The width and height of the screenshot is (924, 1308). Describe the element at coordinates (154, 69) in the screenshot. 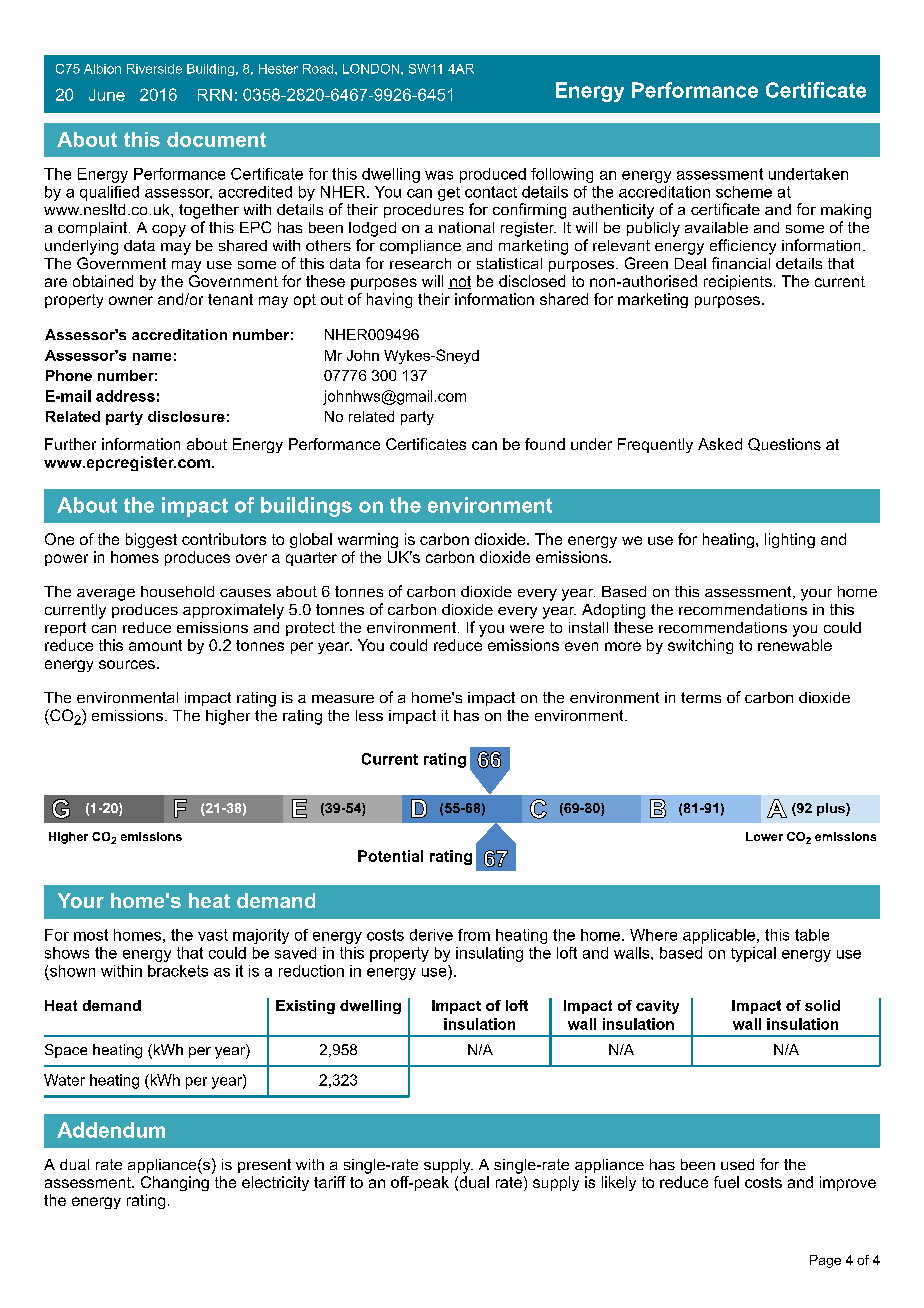

I see `Riverside` at that location.
